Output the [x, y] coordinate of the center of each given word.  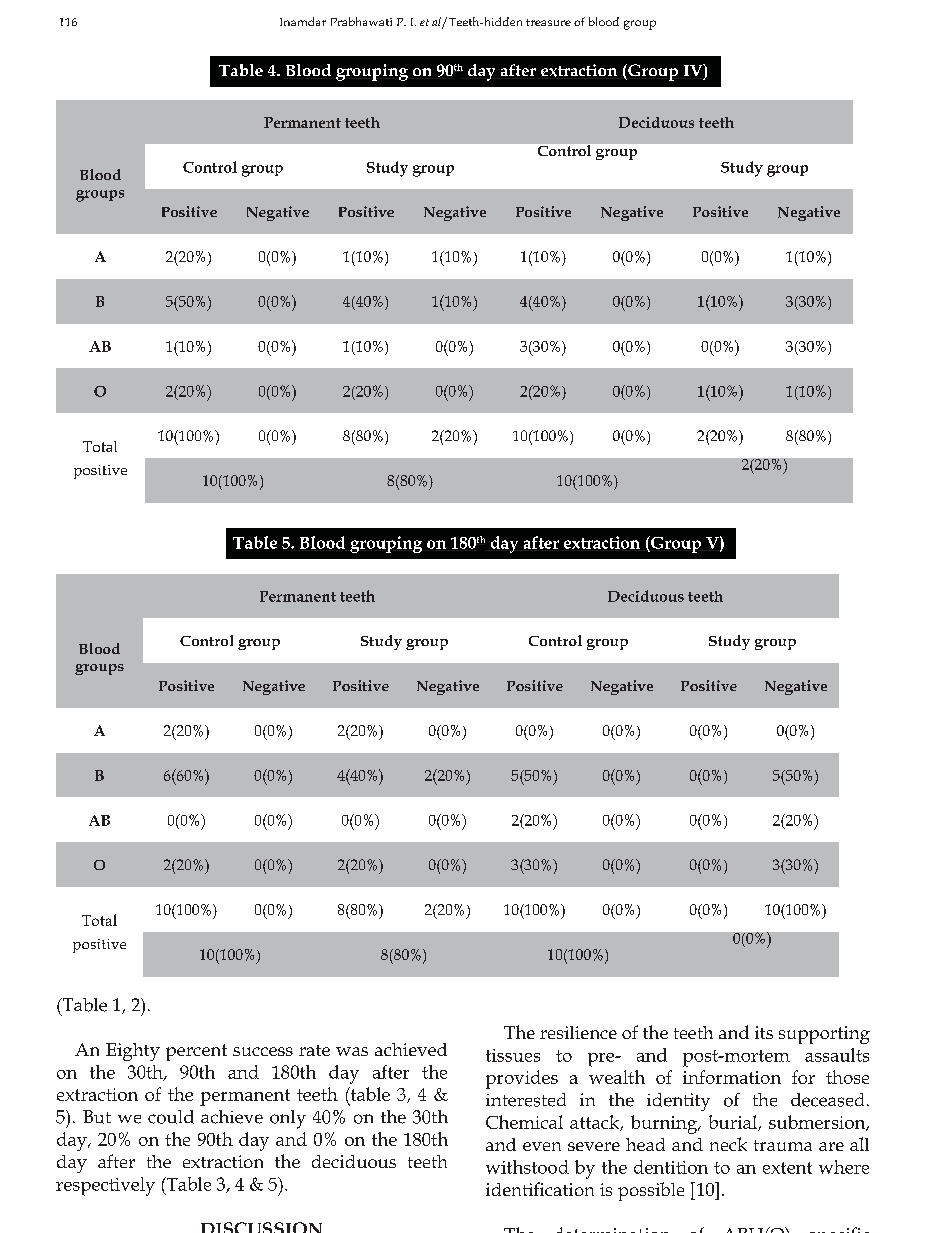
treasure [548, 22]
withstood [527, 1167]
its [764, 1032]
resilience [578, 1032]
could [171, 1117]
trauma [783, 1145]
